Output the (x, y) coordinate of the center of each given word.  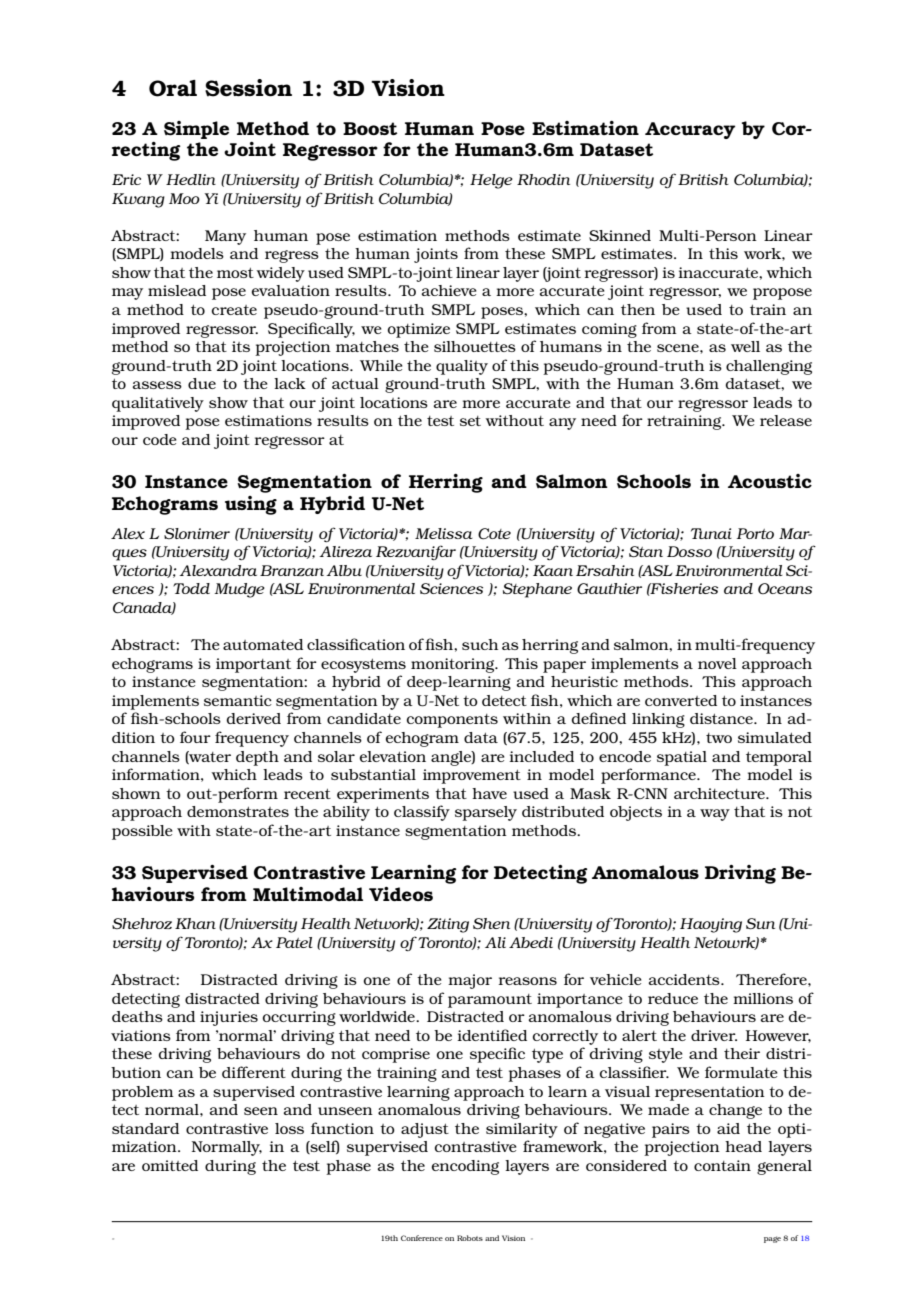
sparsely (486, 813)
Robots (470, 1238)
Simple (196, 130)
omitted (170, 1165)
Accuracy (690, 130)
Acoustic (770, 481)
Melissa (444, 533)
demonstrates (238, 811)
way (715, 815)
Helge (491, 181)
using (251, 505)
